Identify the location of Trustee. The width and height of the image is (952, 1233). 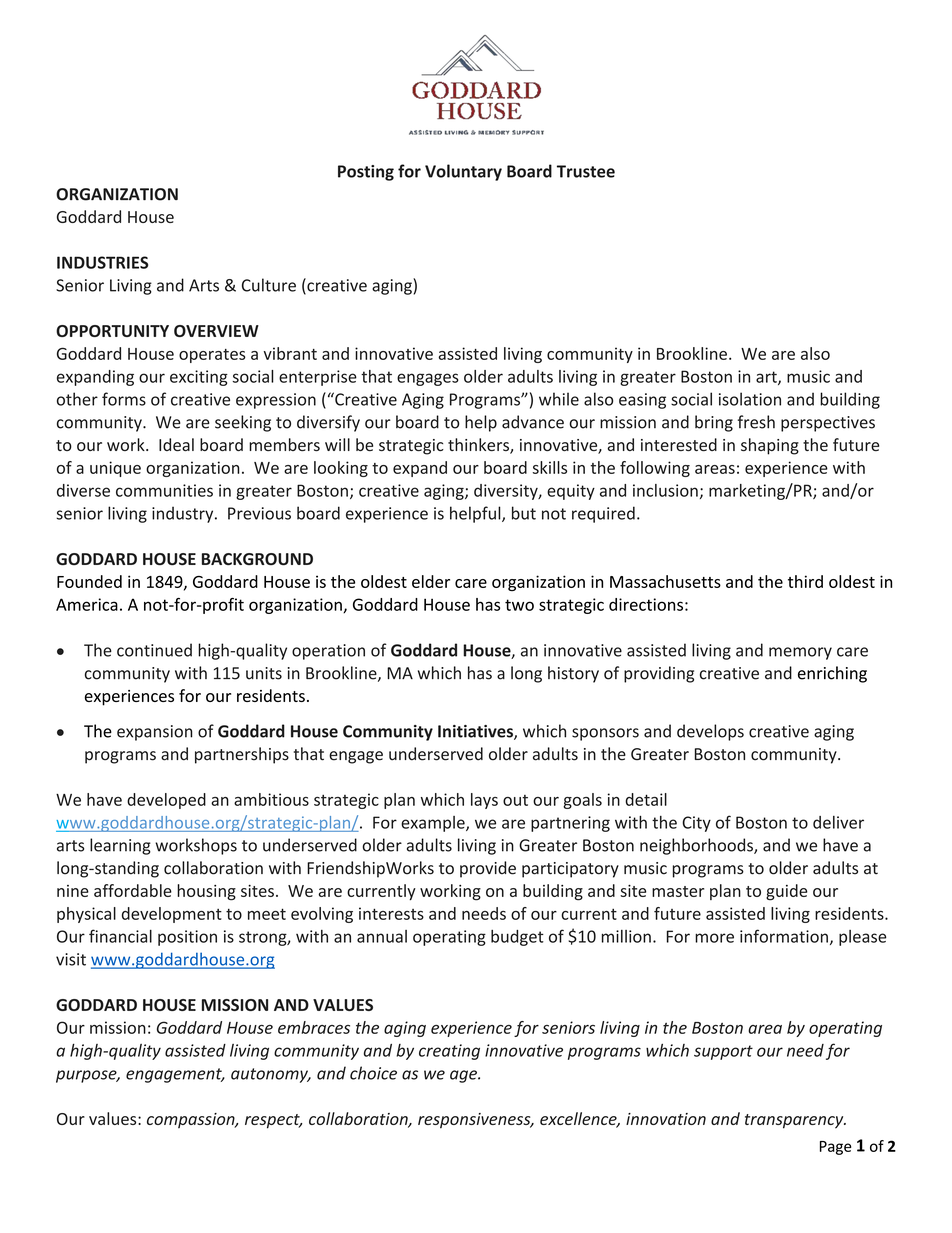
(586, 171).
